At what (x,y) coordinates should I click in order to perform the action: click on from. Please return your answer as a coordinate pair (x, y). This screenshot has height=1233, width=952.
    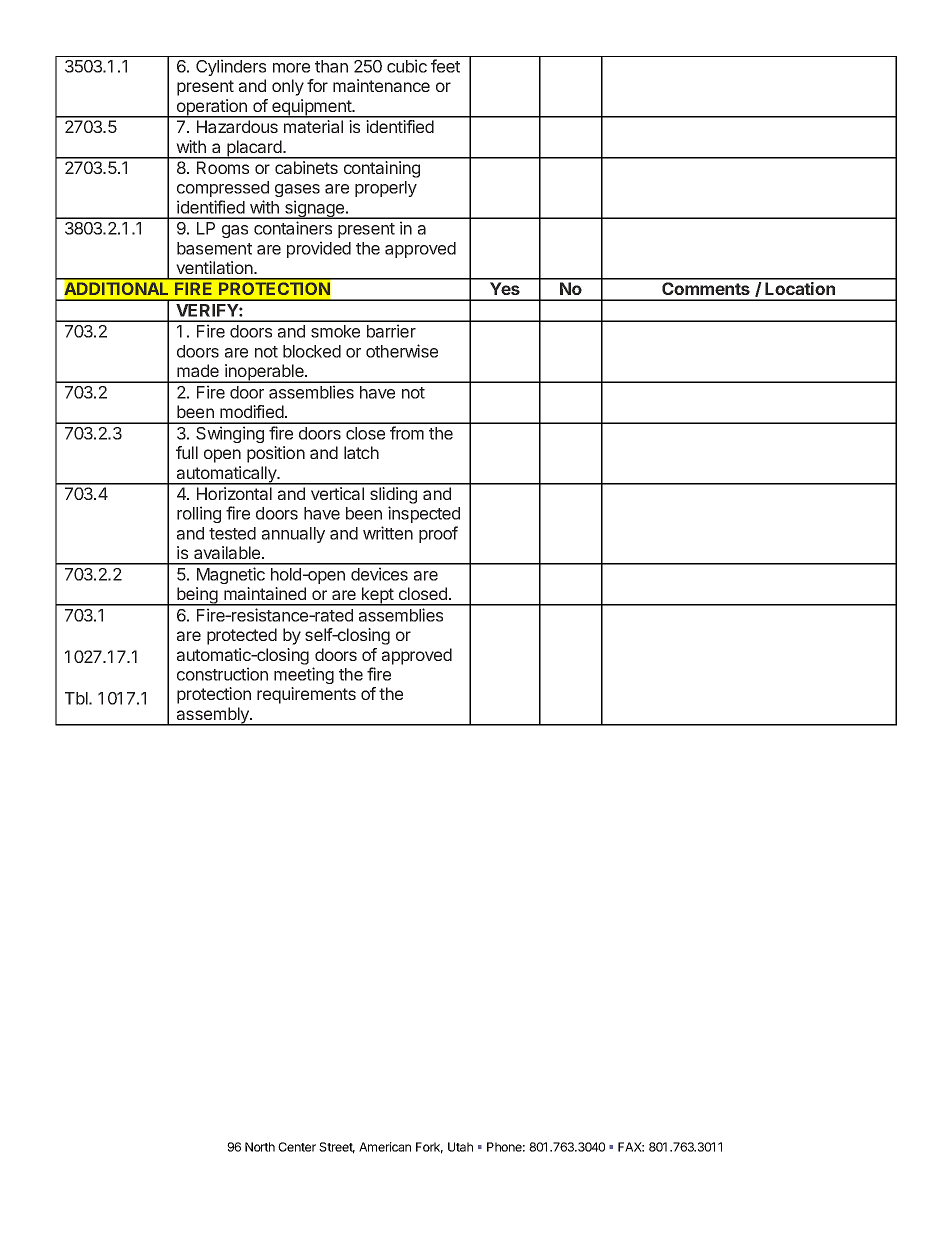
    Looking at the image, I should click on (407, 433).
